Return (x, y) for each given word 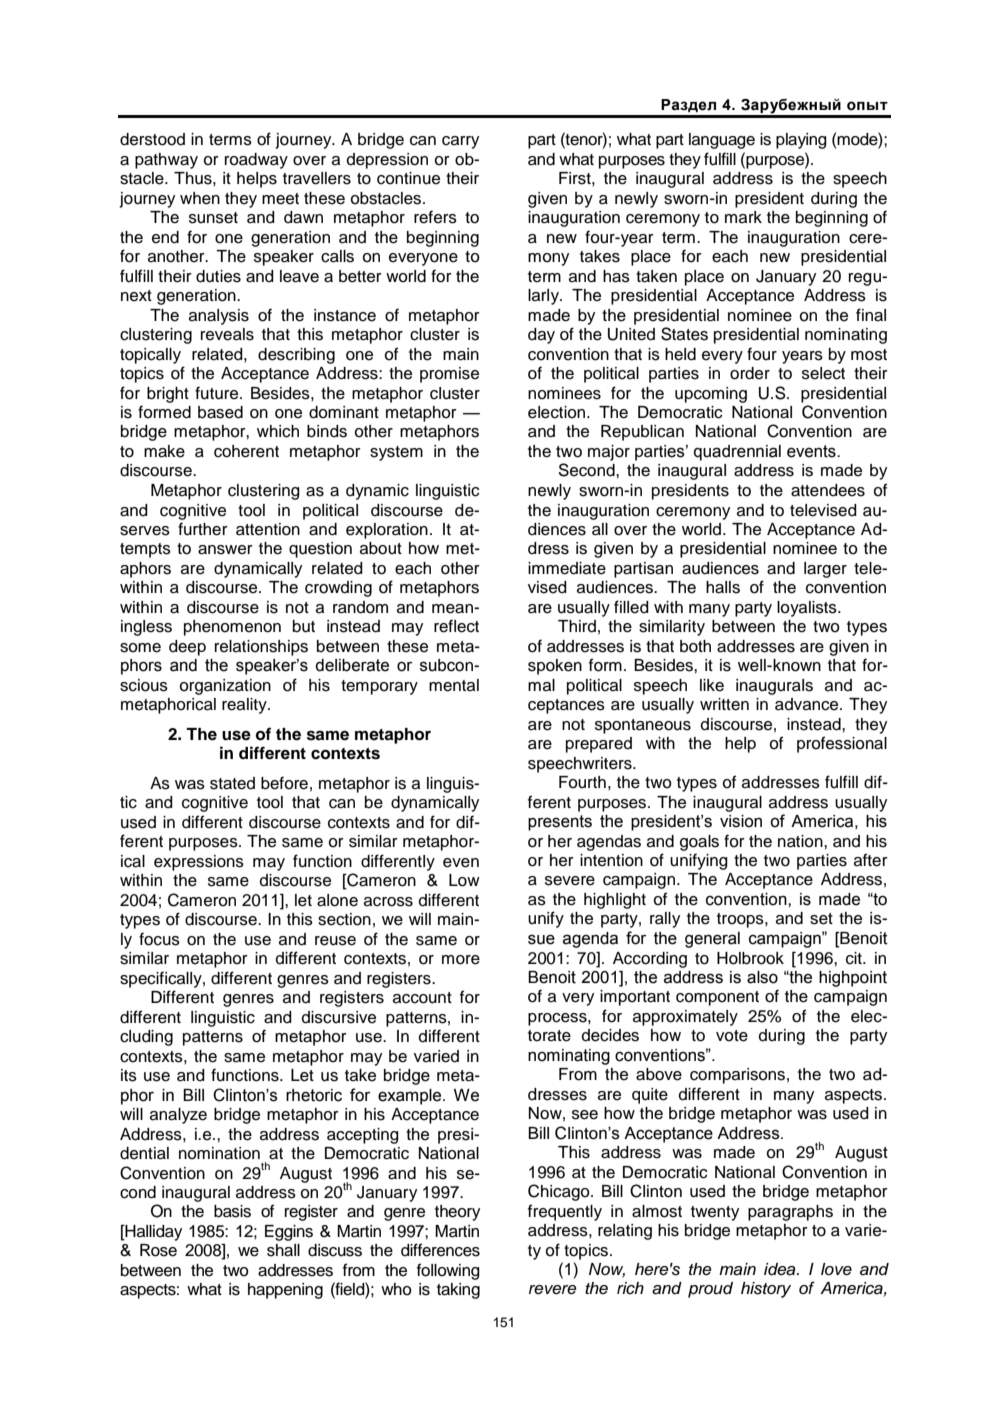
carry (460, 142)
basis (232, 1211)
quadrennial (737, 453)
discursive (339, 1017)
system (396, 453)
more (461, 960)
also (762, 977)
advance (808, 704)
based (220, 412)
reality (245, 706)
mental (454, 685)
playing (801, 141)
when (200, 198)
